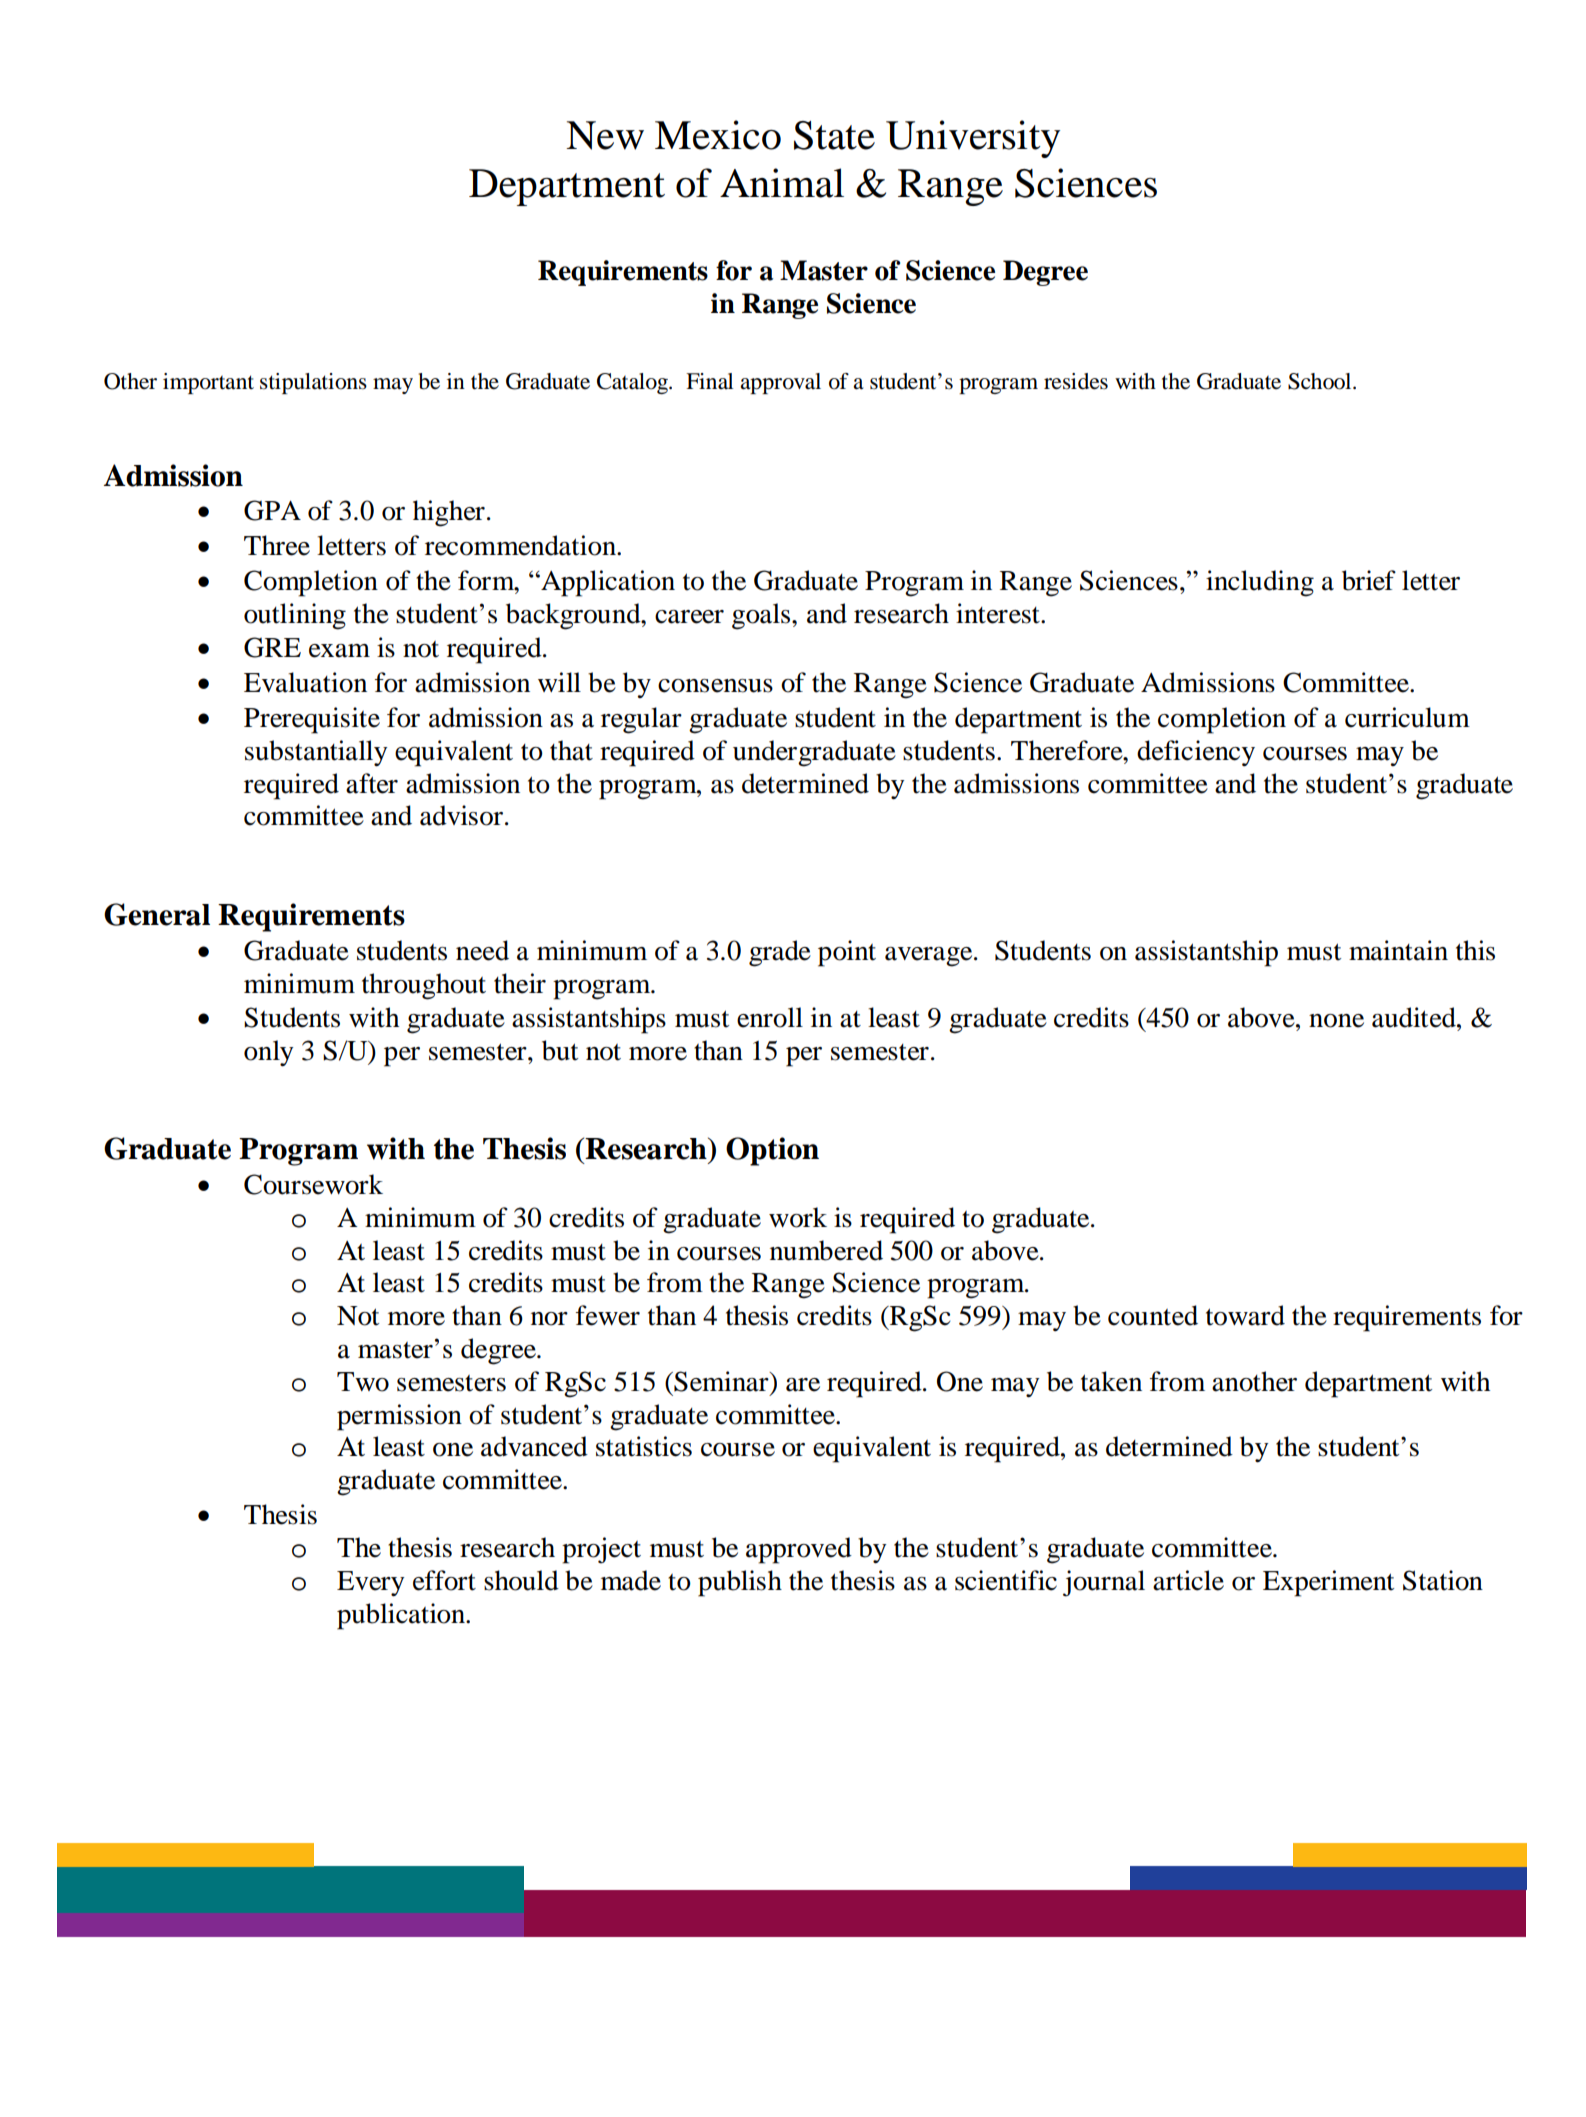 This image has width=1586, height=2117. Describe the element at coordinates (605, 135) in the image. I see `New` at that location.
